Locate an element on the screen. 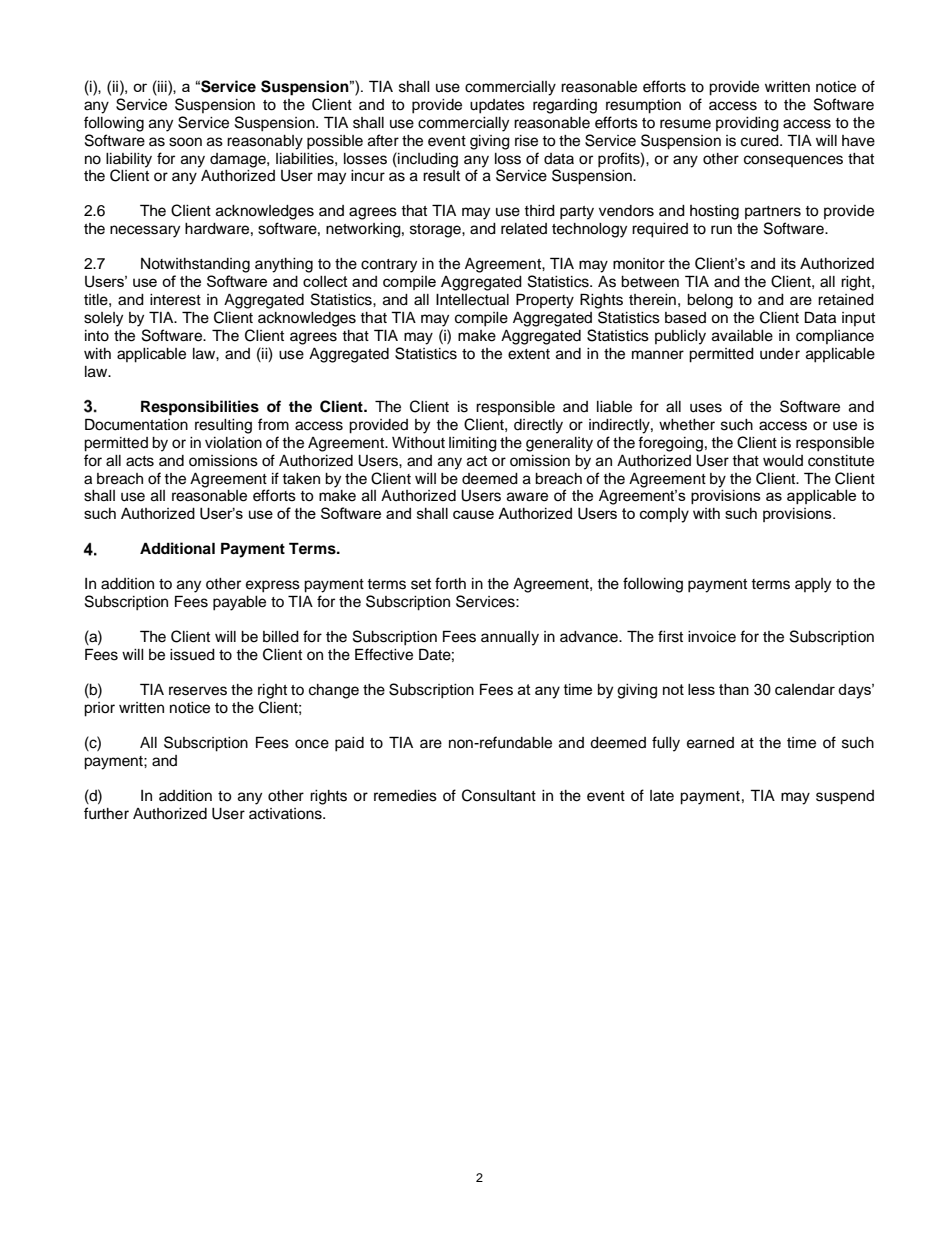 Image resolution: width=952 pixels, height=1233 pixels. providing is located at coordinates (747, 124).
